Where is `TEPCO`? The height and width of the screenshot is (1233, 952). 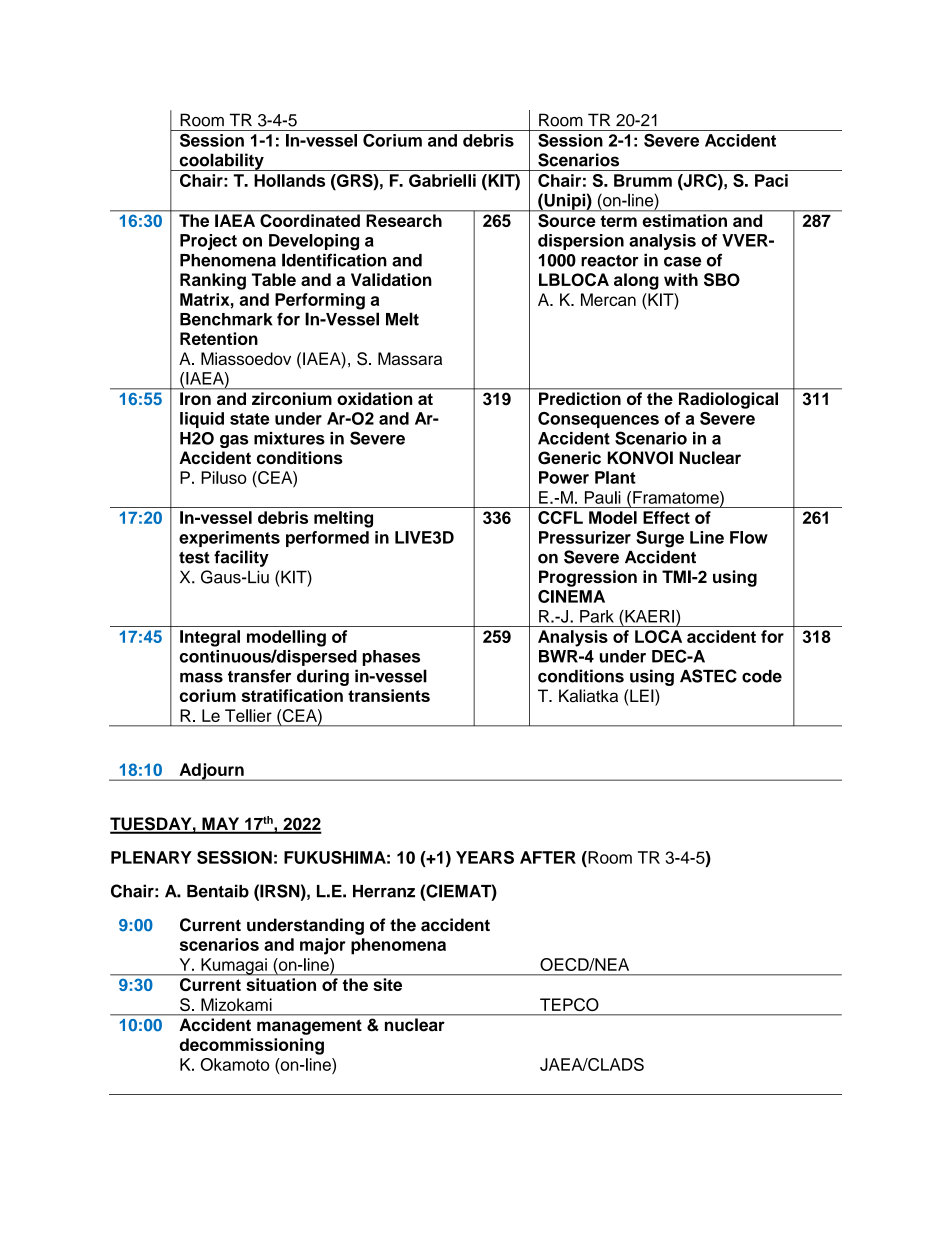 TEPCO is located at coordinates (569, 1004).
